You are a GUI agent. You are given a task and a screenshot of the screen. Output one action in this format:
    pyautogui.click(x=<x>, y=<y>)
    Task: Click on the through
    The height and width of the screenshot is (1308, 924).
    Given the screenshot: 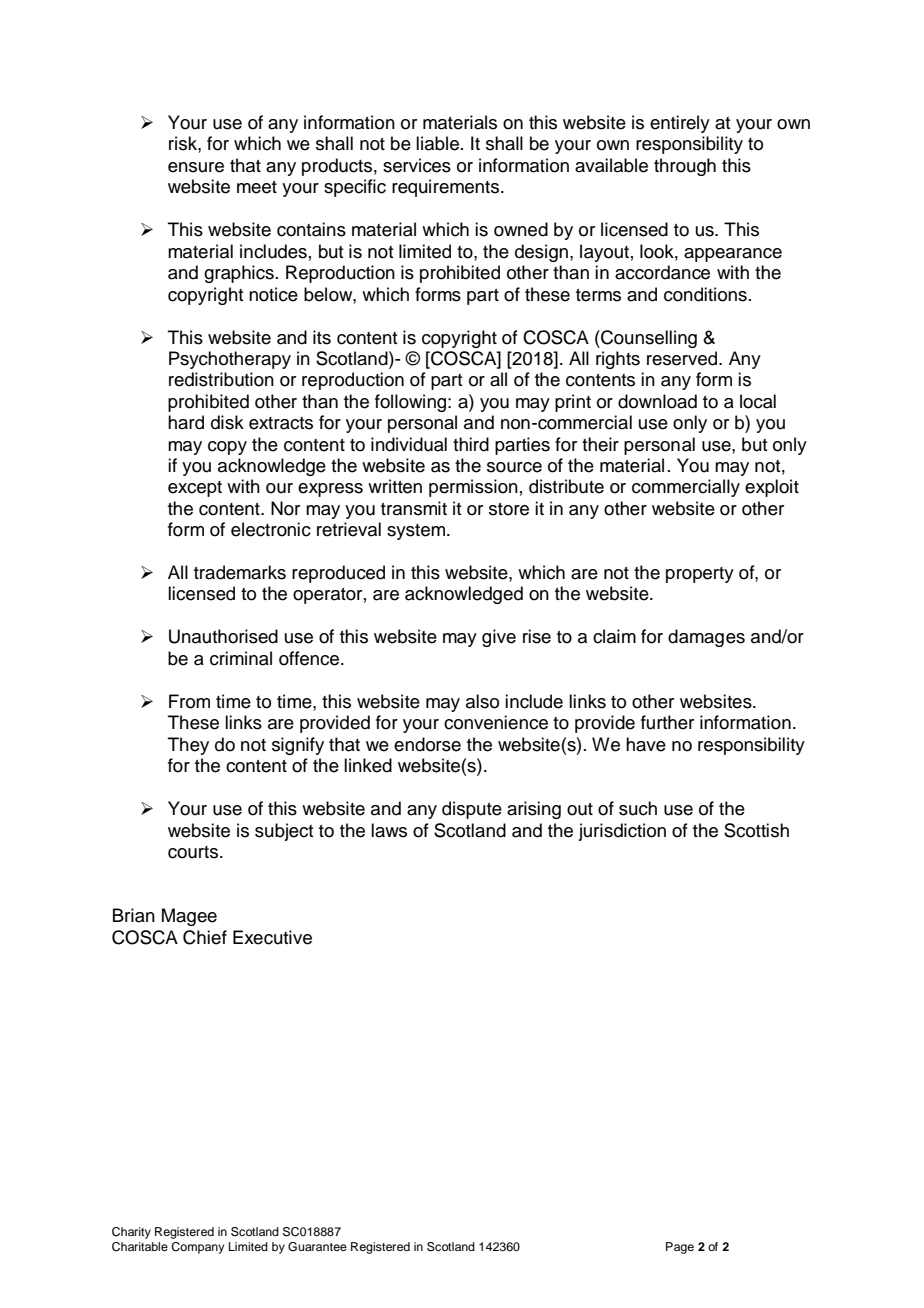 What is the action you would take?
    pyautogui.click(x=685, y=167)
